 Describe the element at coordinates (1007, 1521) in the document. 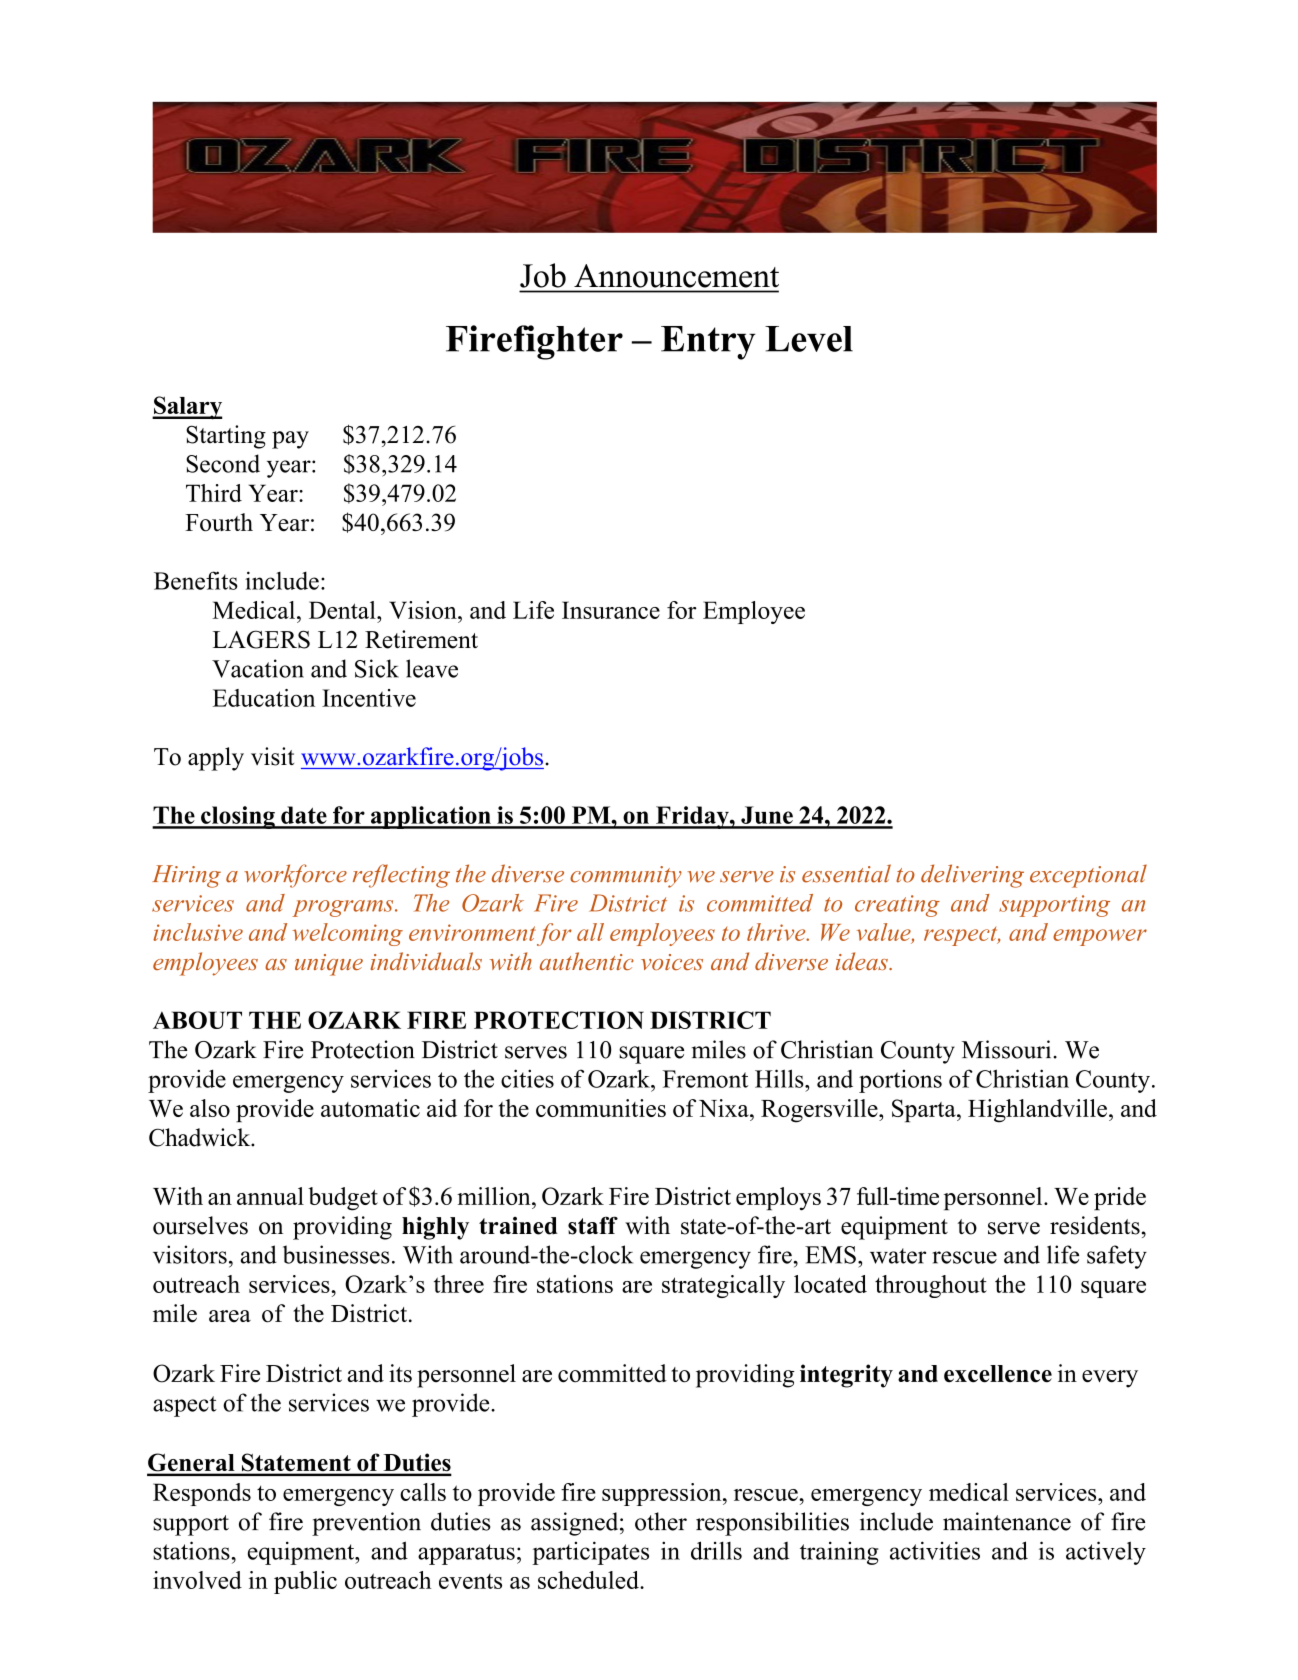

I see `maintenance` at that location.
